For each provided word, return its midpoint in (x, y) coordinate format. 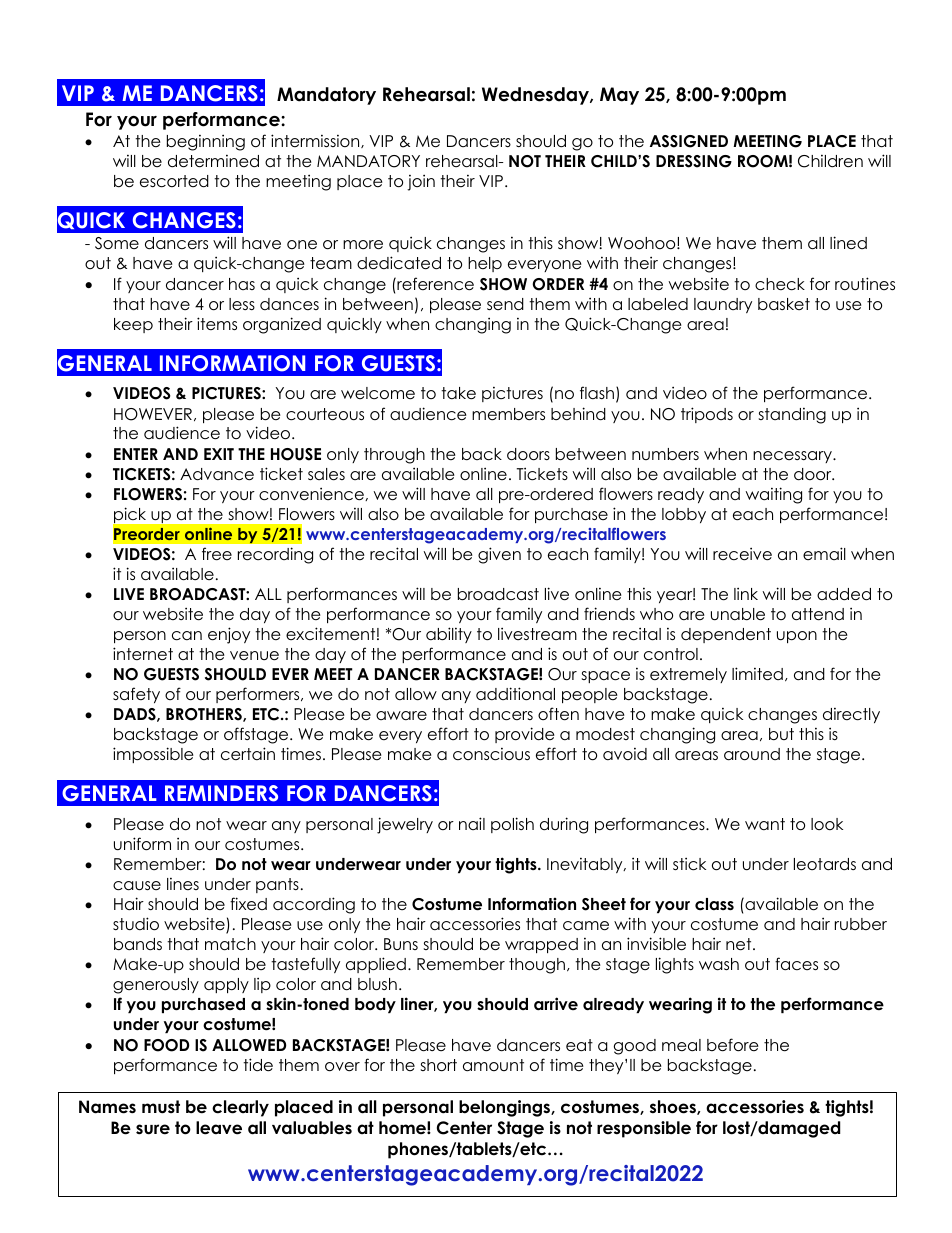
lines (183, 884)
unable (738, 614)
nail (472, 823)
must (161, 1107)
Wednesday (536, 96)
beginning (206, 142)
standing (792, 416)
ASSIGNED (689, 141)
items (217, 323)
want (765, 824)
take (458, 393)
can (187, 636)
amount (493, 1065)
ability (449, 635)
